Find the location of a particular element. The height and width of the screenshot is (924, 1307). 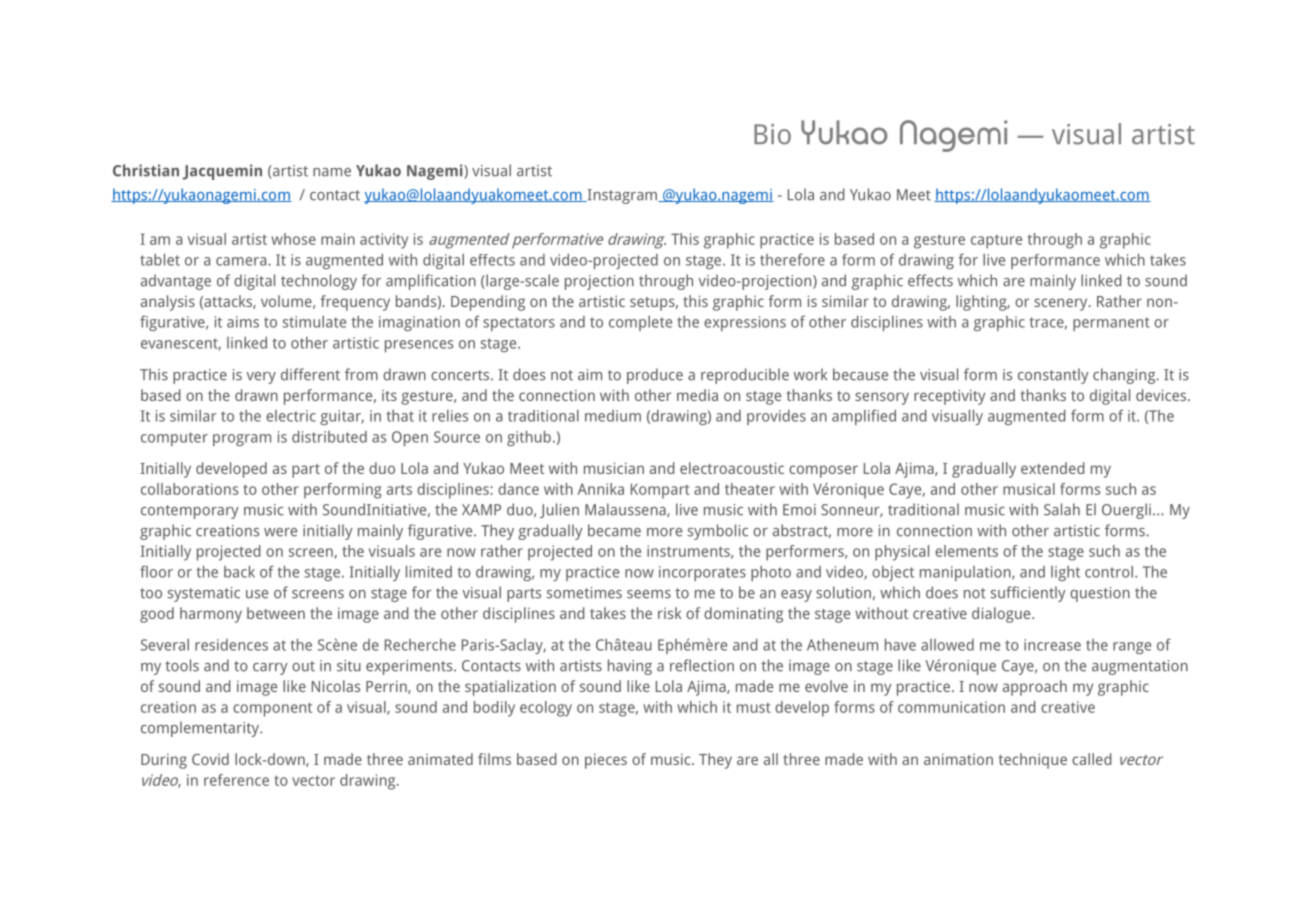

program is located at coordinates (242, 440).
